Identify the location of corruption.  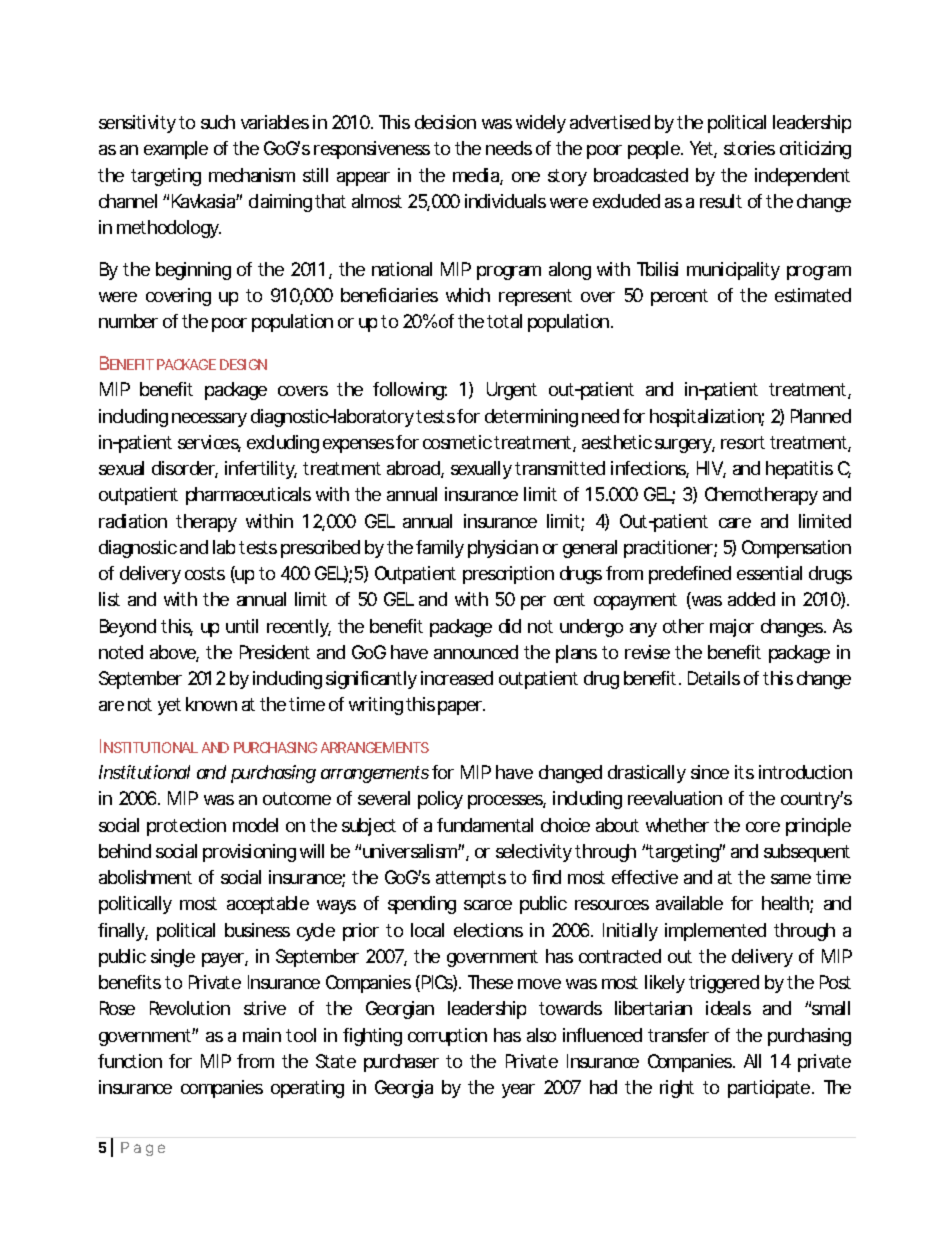
(447, 1037).
